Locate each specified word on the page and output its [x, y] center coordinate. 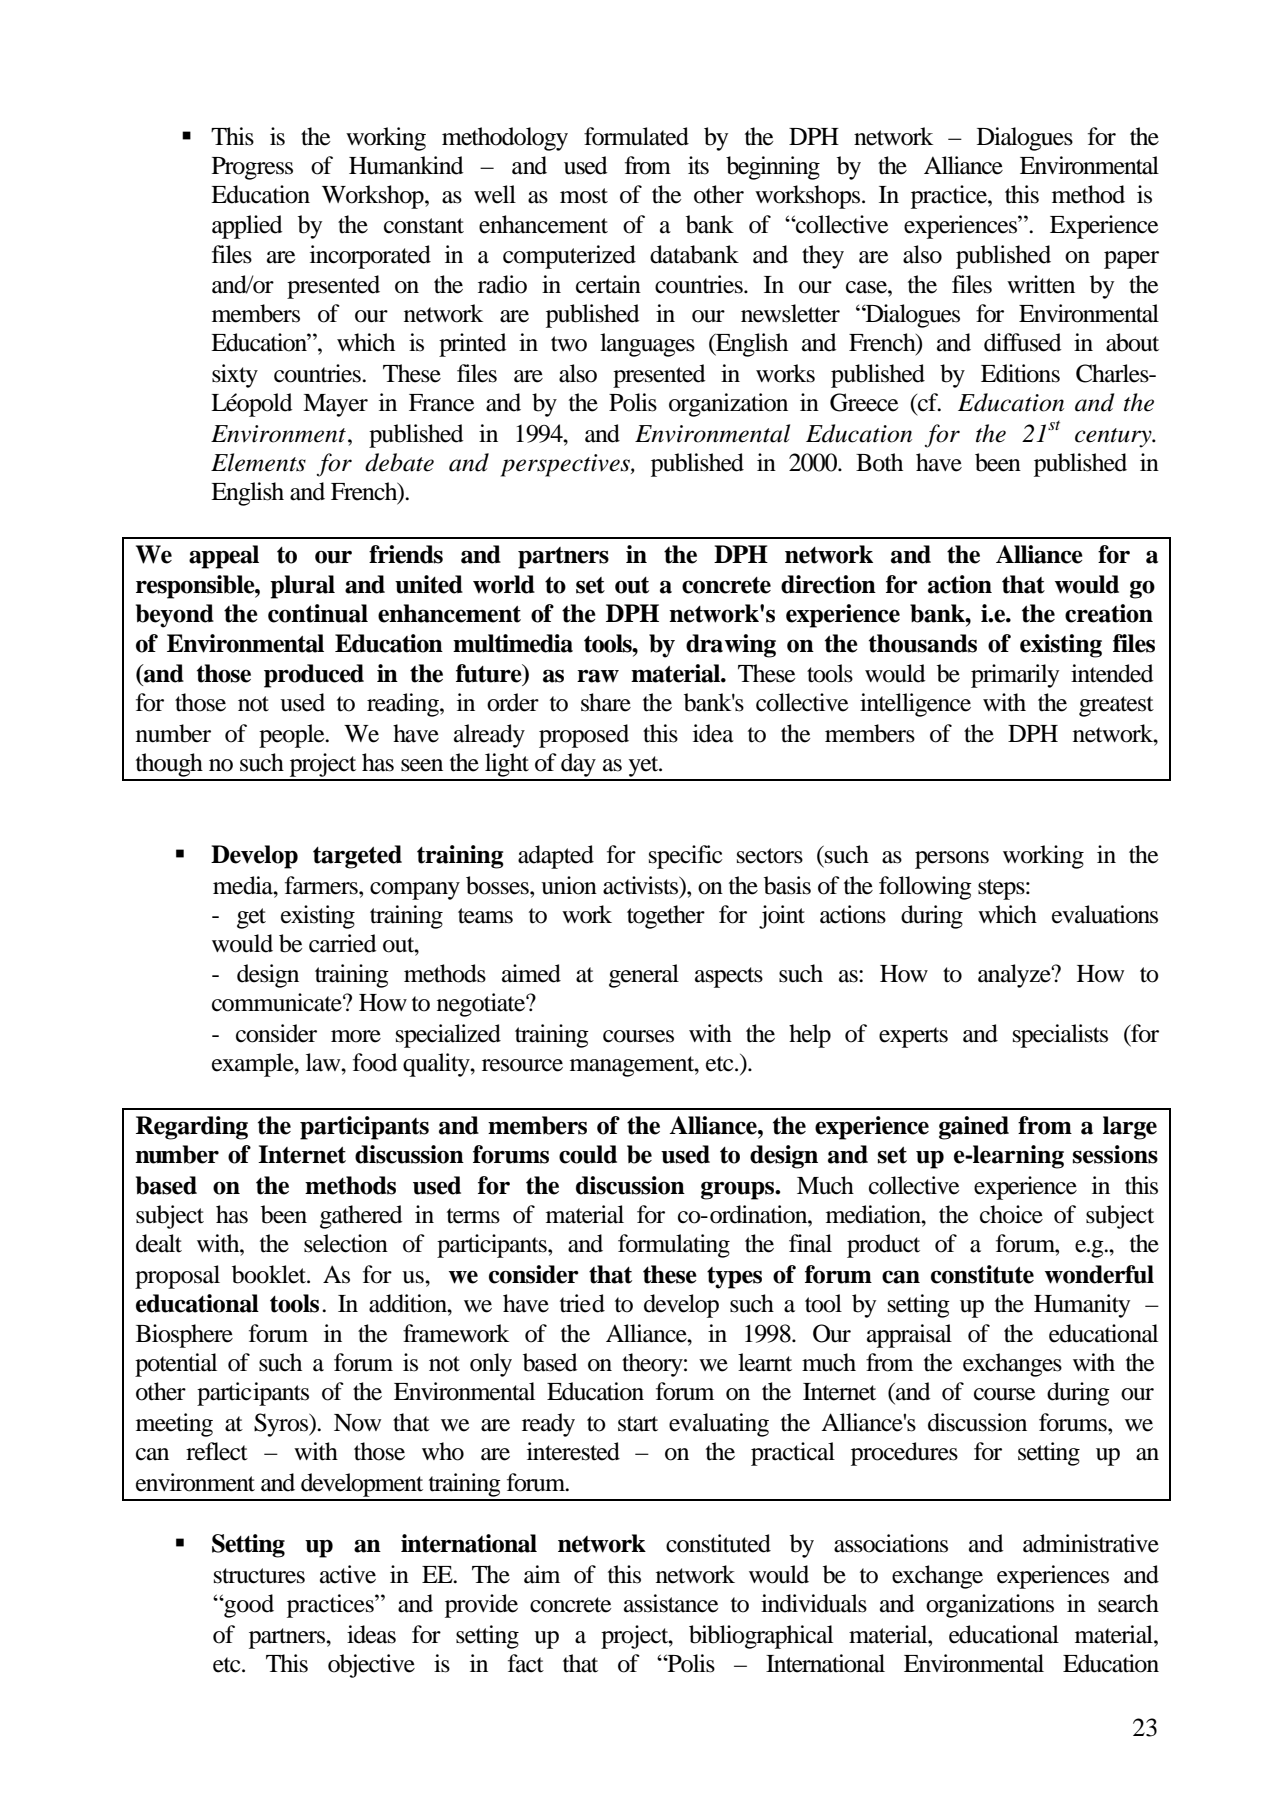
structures [259, 1576]
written [1041, 284]
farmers [322, 885]
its [698, 165]
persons [952, 860]
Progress [252, 168]
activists [642, 885]
